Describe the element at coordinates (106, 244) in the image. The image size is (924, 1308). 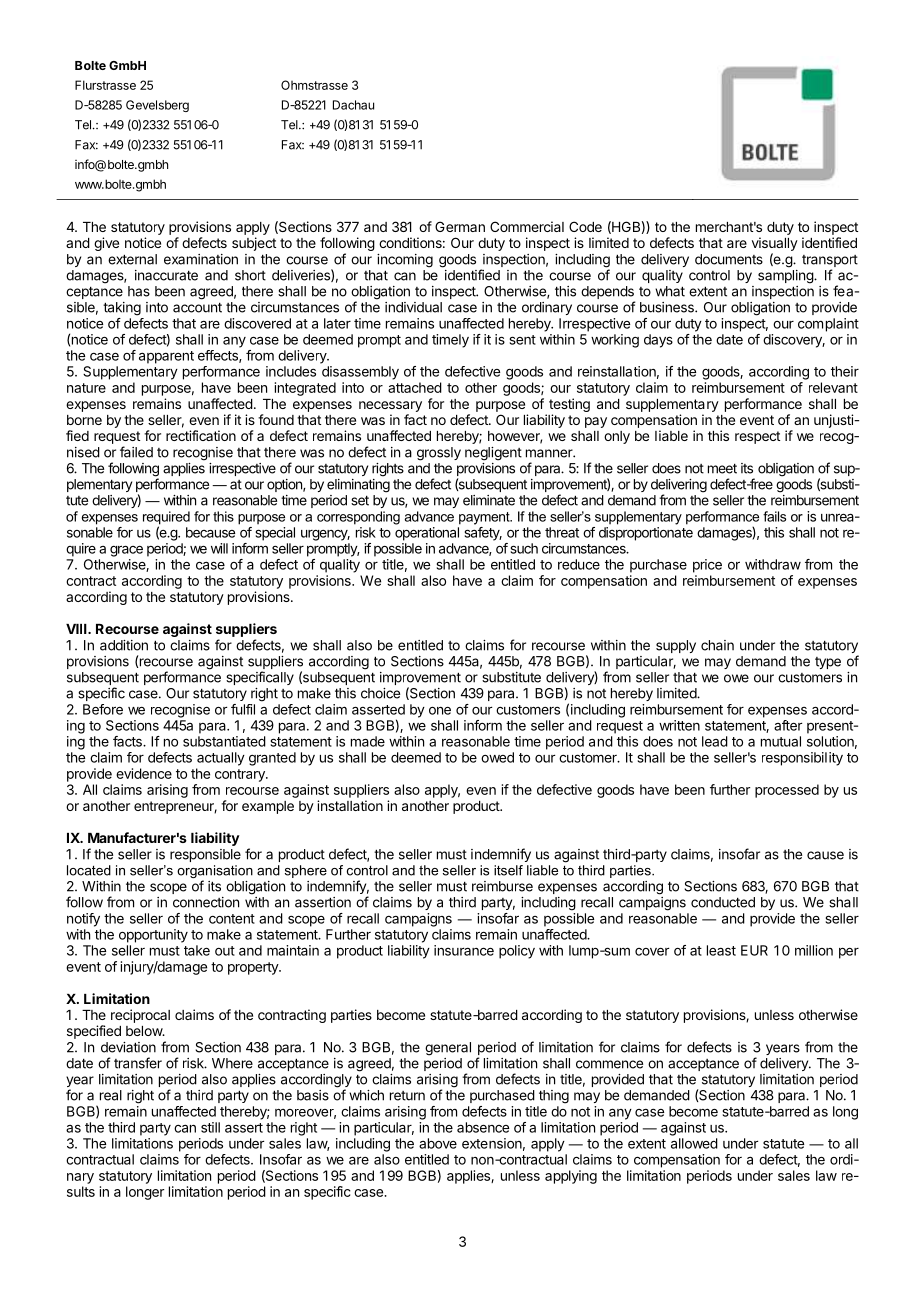
I see `give` at that location.
